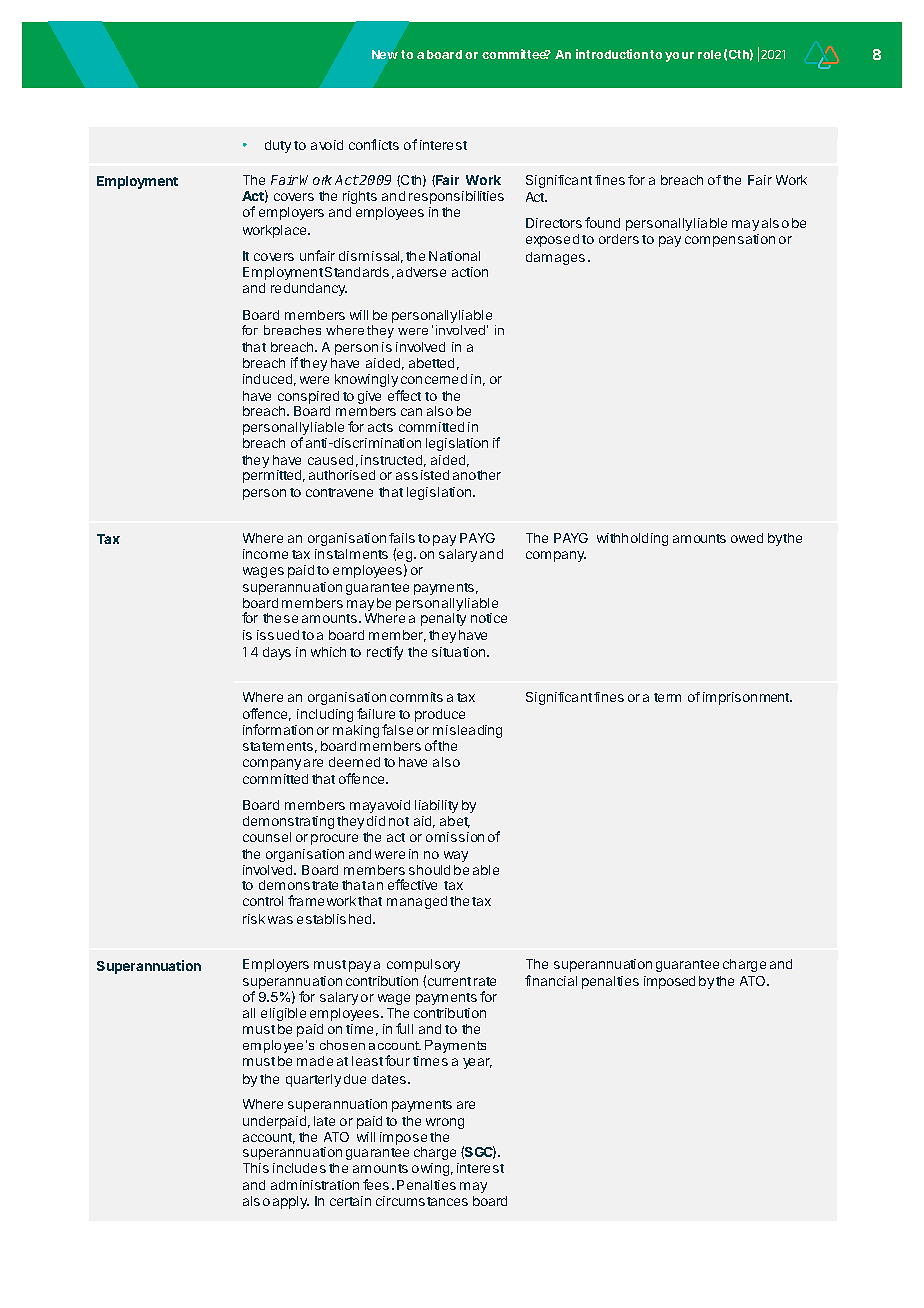  I want to click on duty, so click(278, 146).
